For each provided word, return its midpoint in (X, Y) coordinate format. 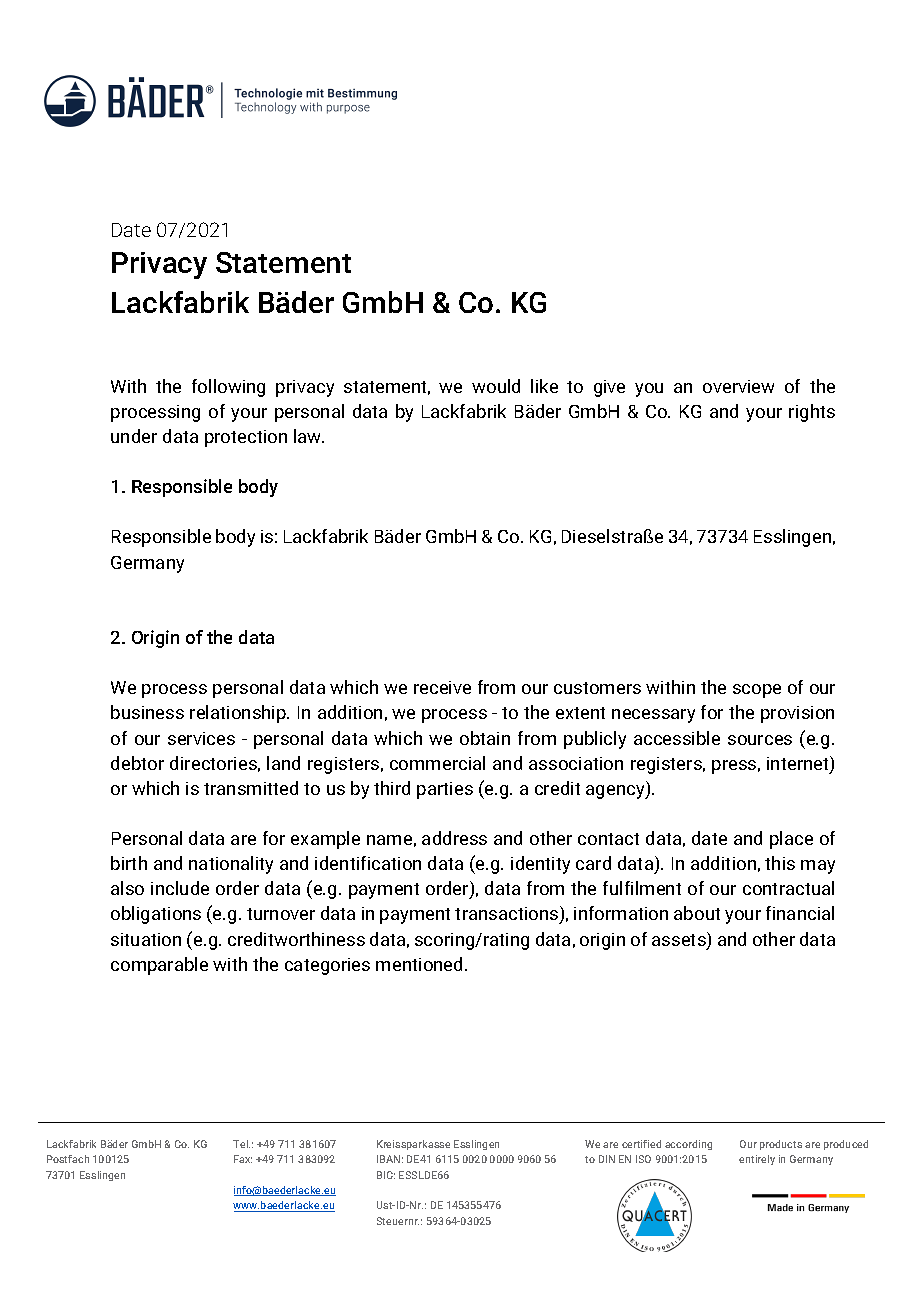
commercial (437, 763)
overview (738, 386)
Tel (241, 1144)
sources (760, 740)
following (228, 388)
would (496, 386)
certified (641, 1144)
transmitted (251, 788)
